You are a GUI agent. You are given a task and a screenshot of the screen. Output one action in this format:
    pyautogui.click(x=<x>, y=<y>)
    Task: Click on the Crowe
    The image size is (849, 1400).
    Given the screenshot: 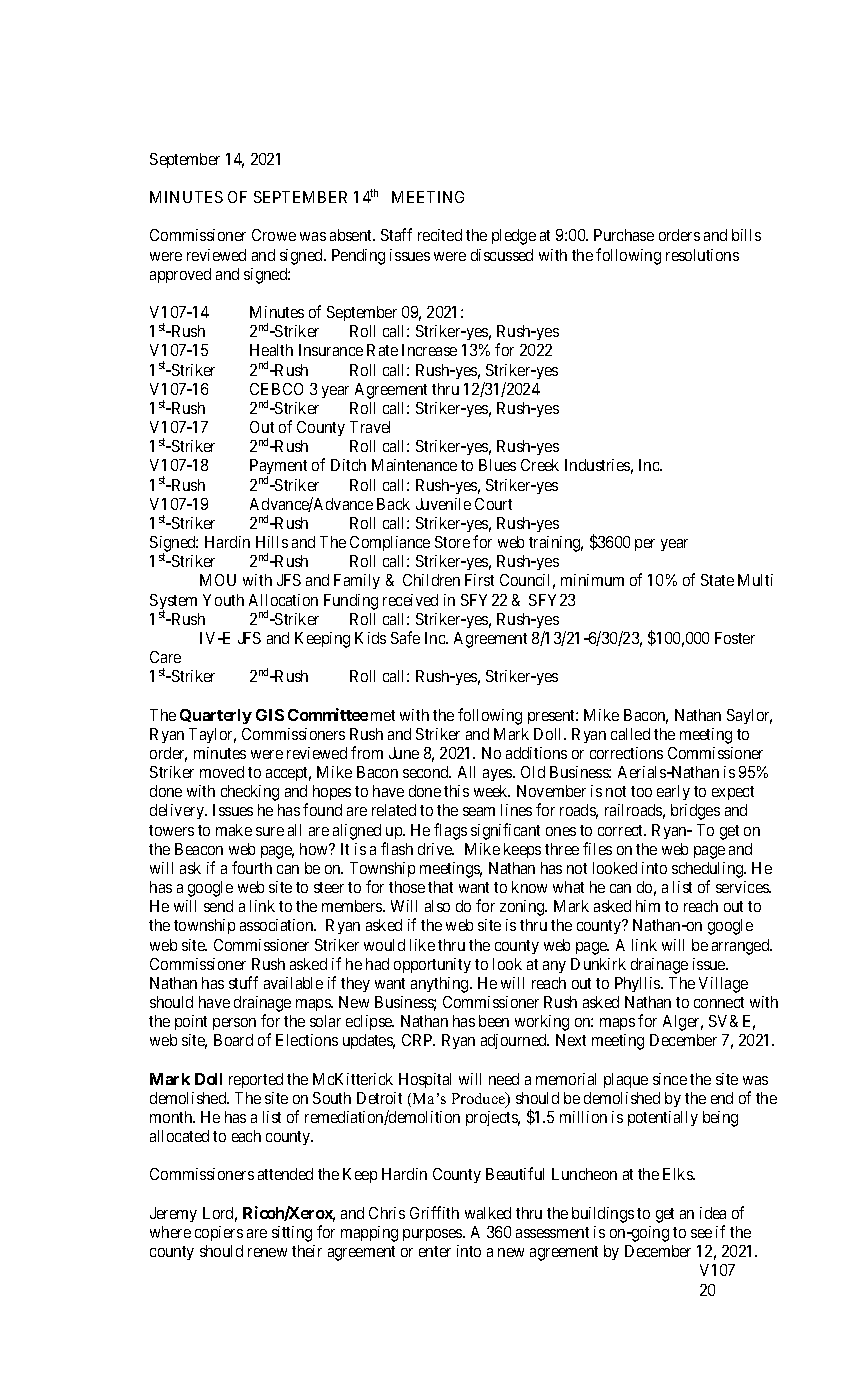 What is the action you would take?
    pyautogui.click(x=274, y=235)
